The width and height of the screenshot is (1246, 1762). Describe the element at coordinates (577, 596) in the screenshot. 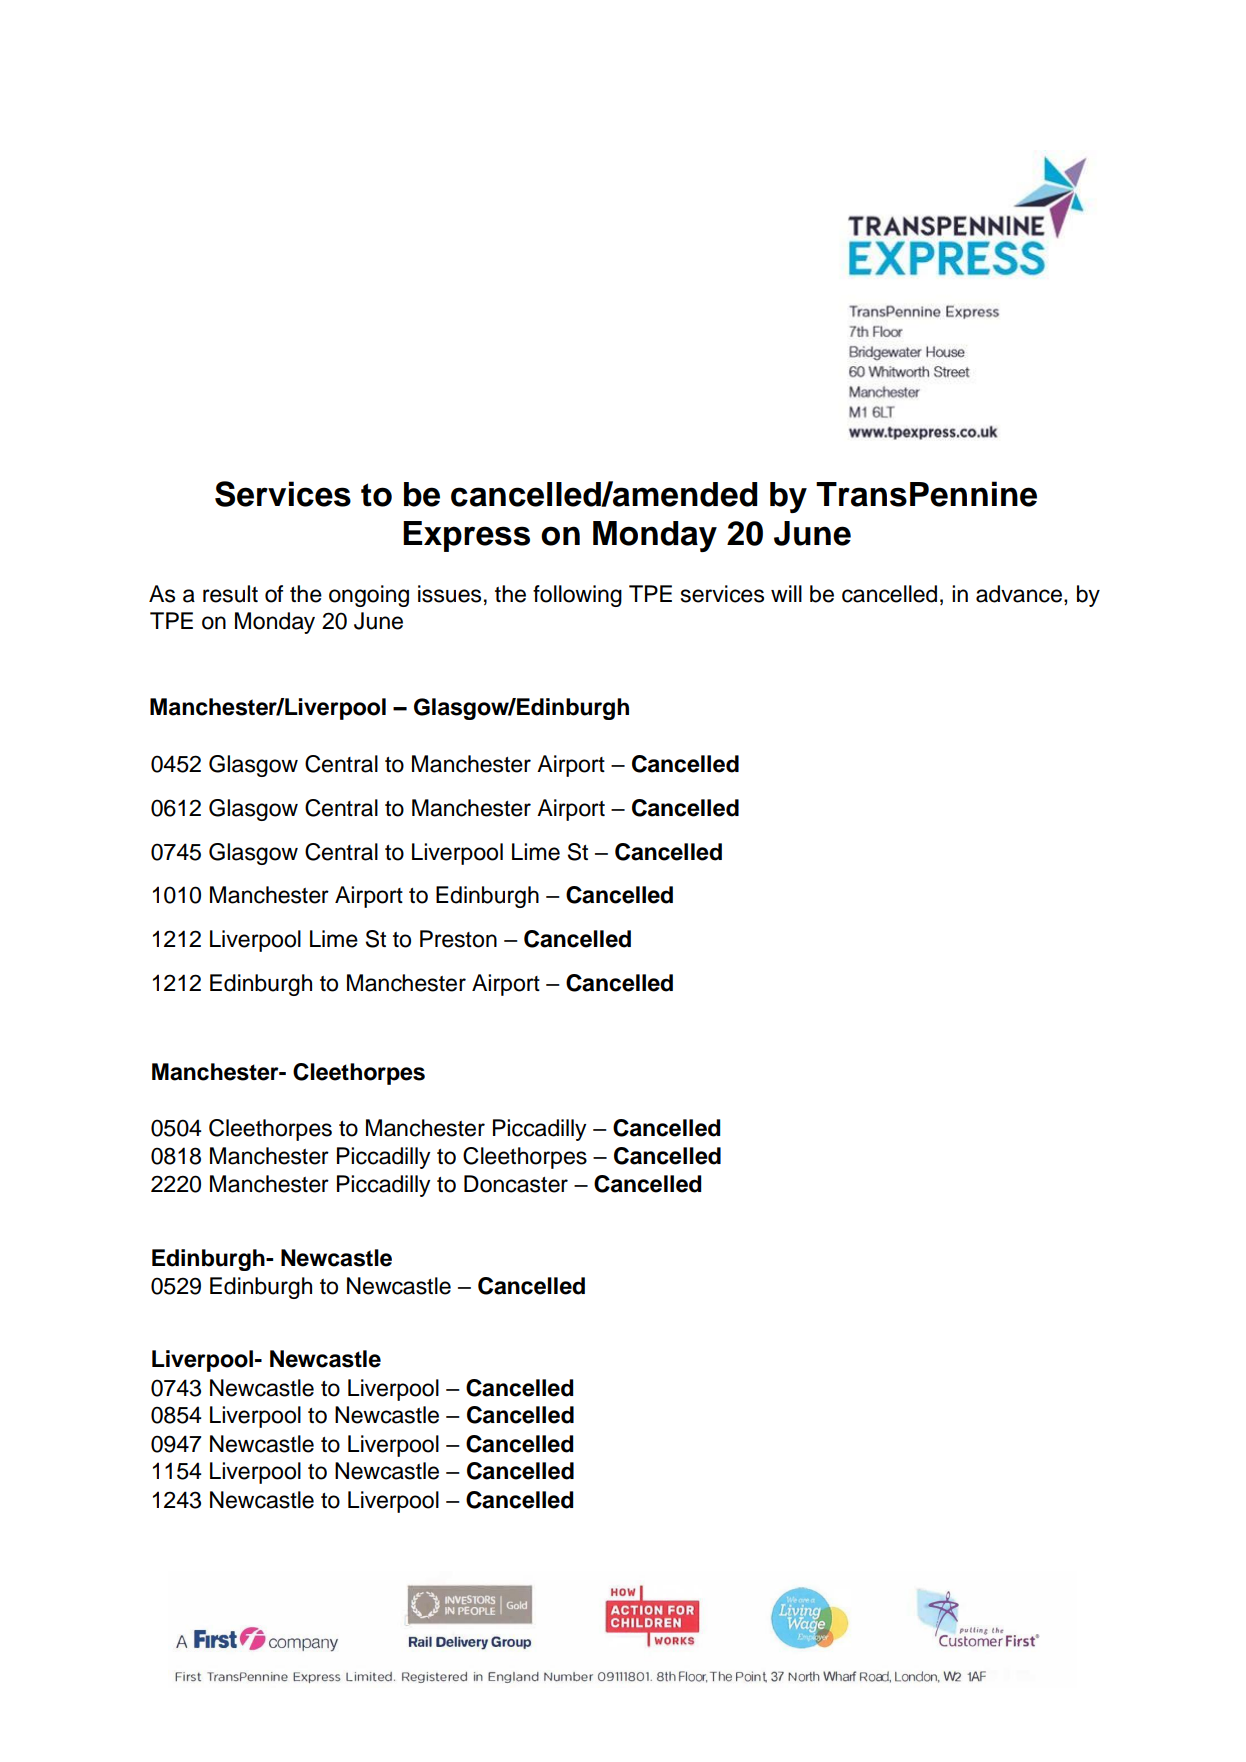

I see `following` at that location.
